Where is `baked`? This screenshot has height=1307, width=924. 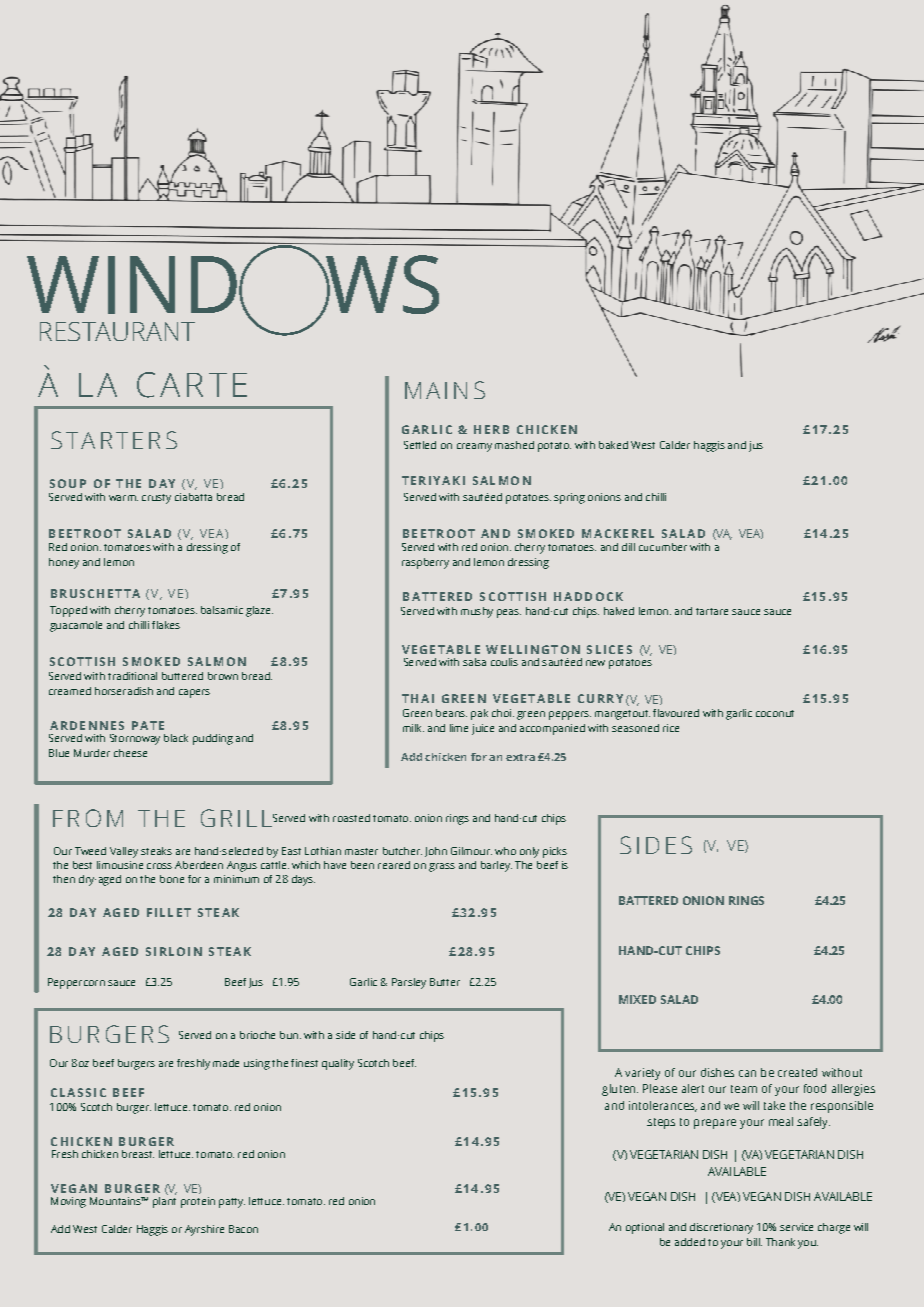
baked is located at coordinates (613, 445).
